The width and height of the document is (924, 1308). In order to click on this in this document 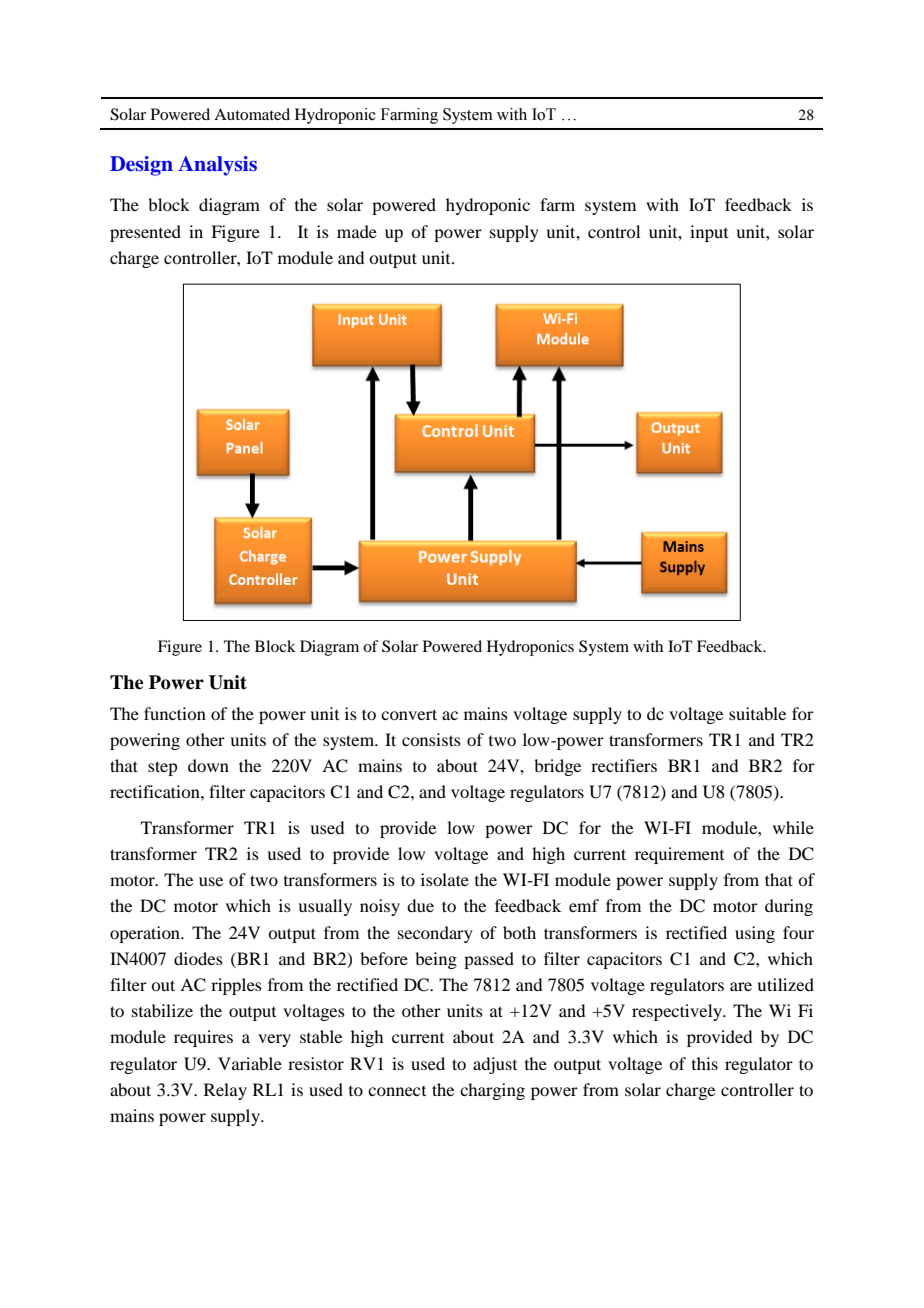, I will do `click(705, 1063)`.
